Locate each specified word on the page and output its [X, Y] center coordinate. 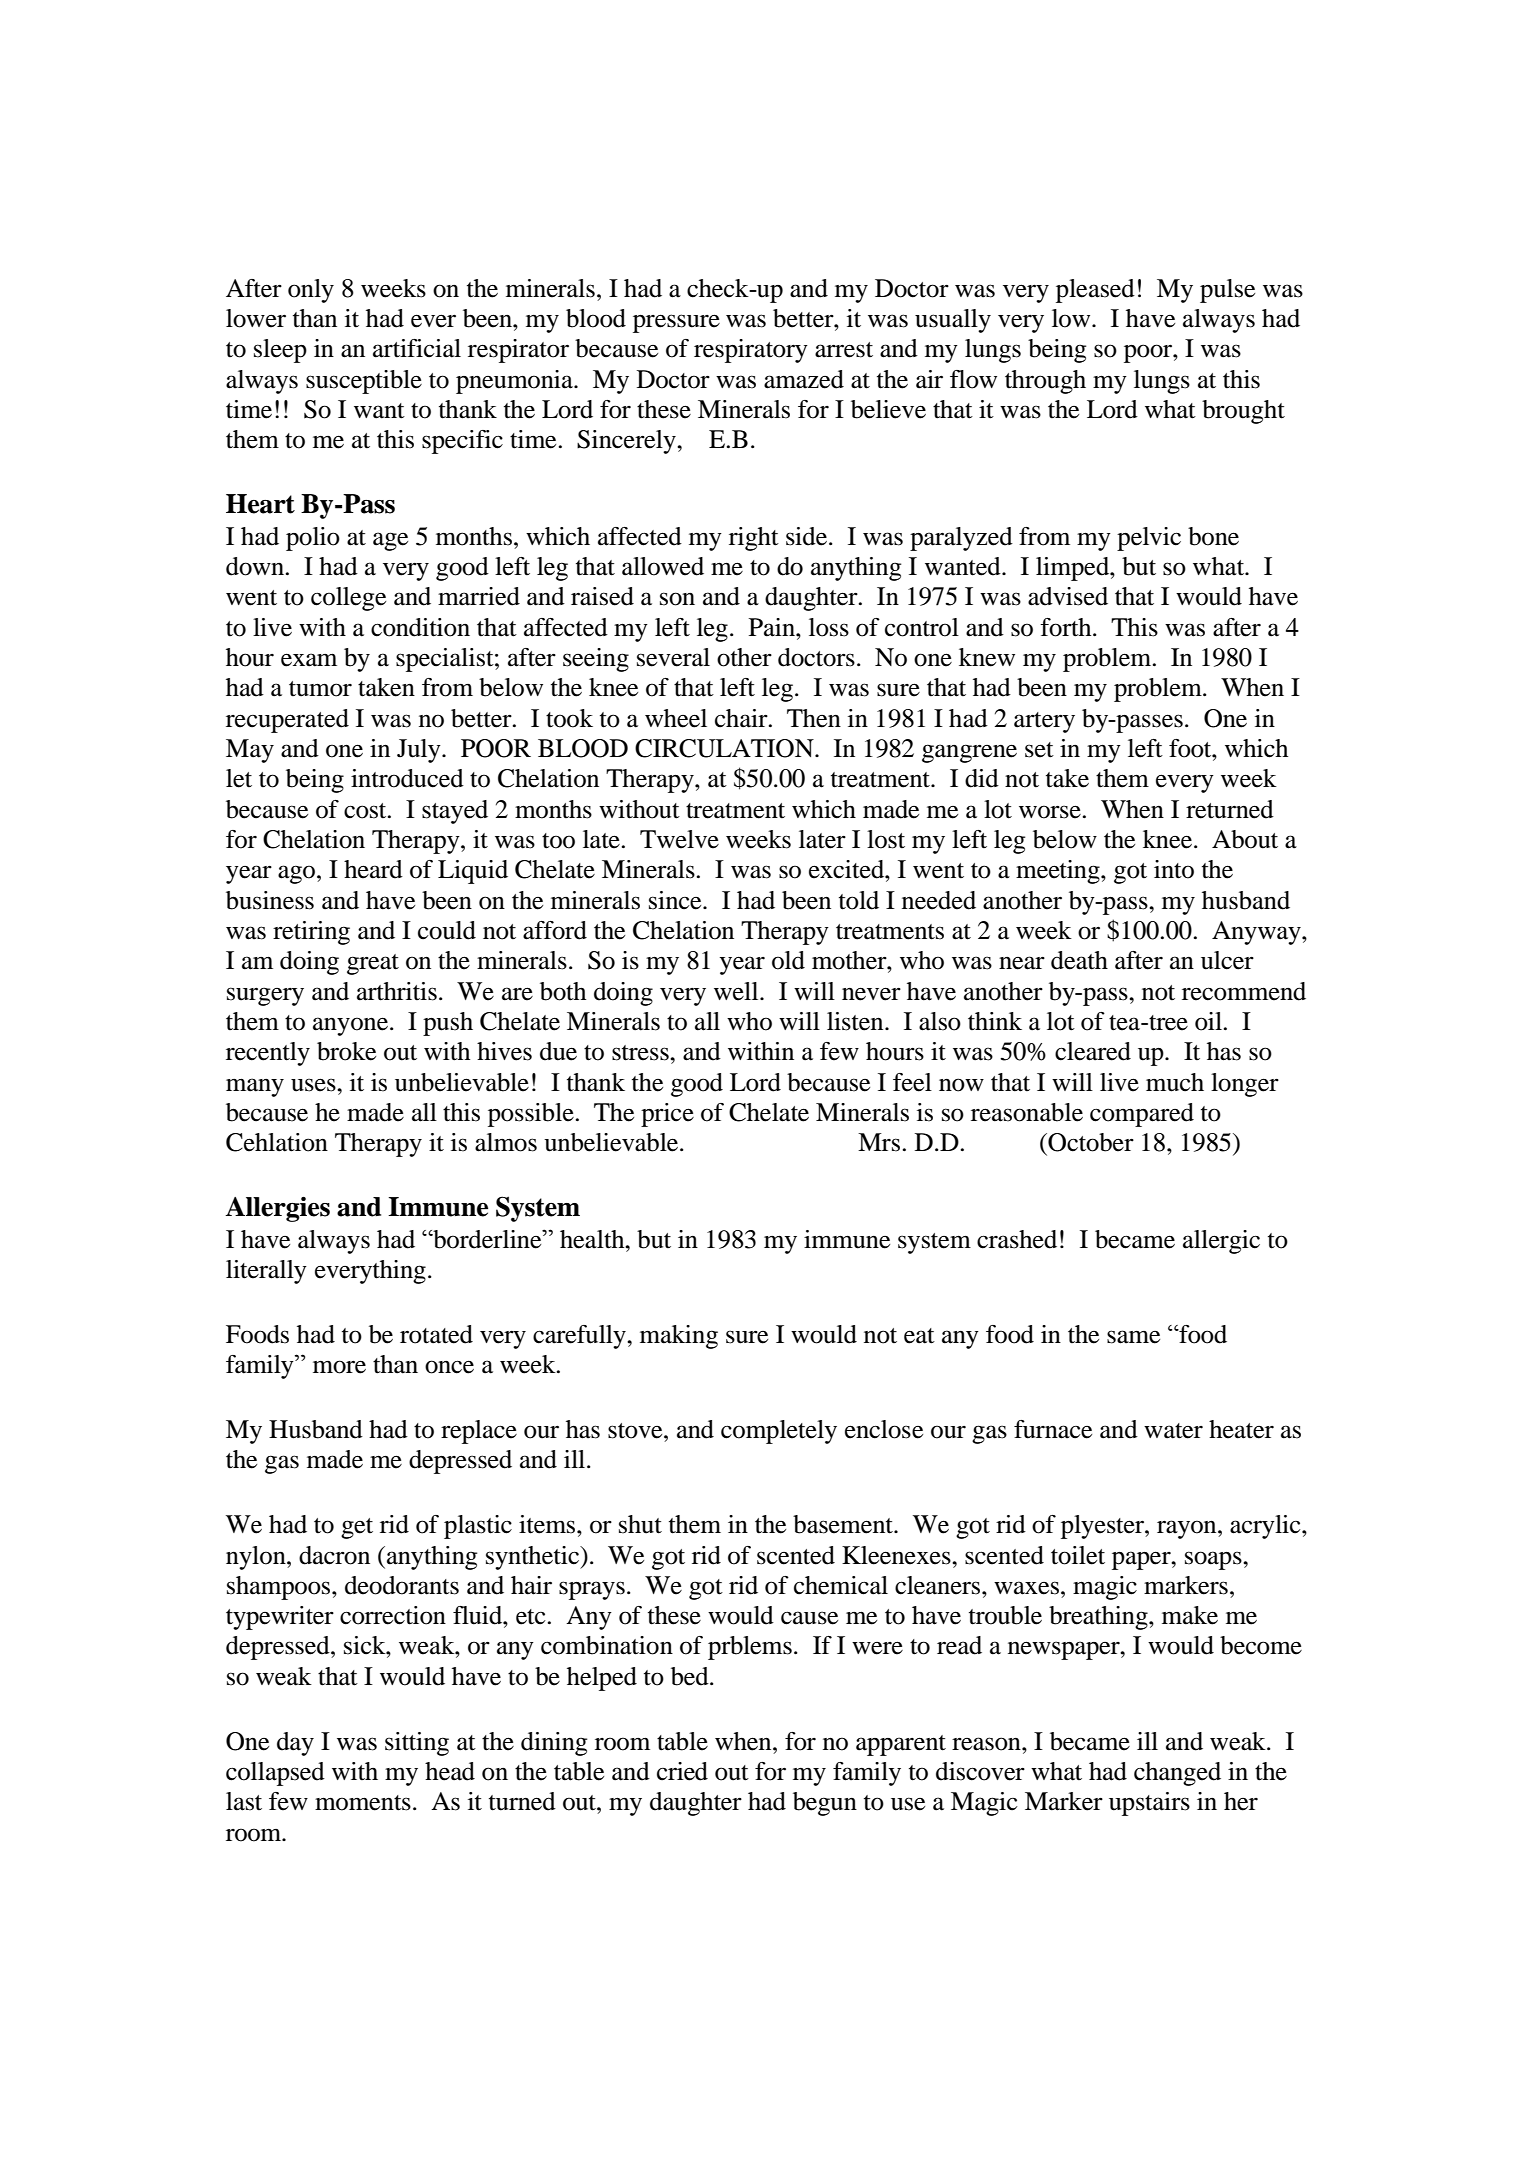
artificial [417, 348]
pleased [1095, 291]
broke [346, 1051]
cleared [1093, 1051]
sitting [417, 1744]
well [737, 991]
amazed [804, 379]
